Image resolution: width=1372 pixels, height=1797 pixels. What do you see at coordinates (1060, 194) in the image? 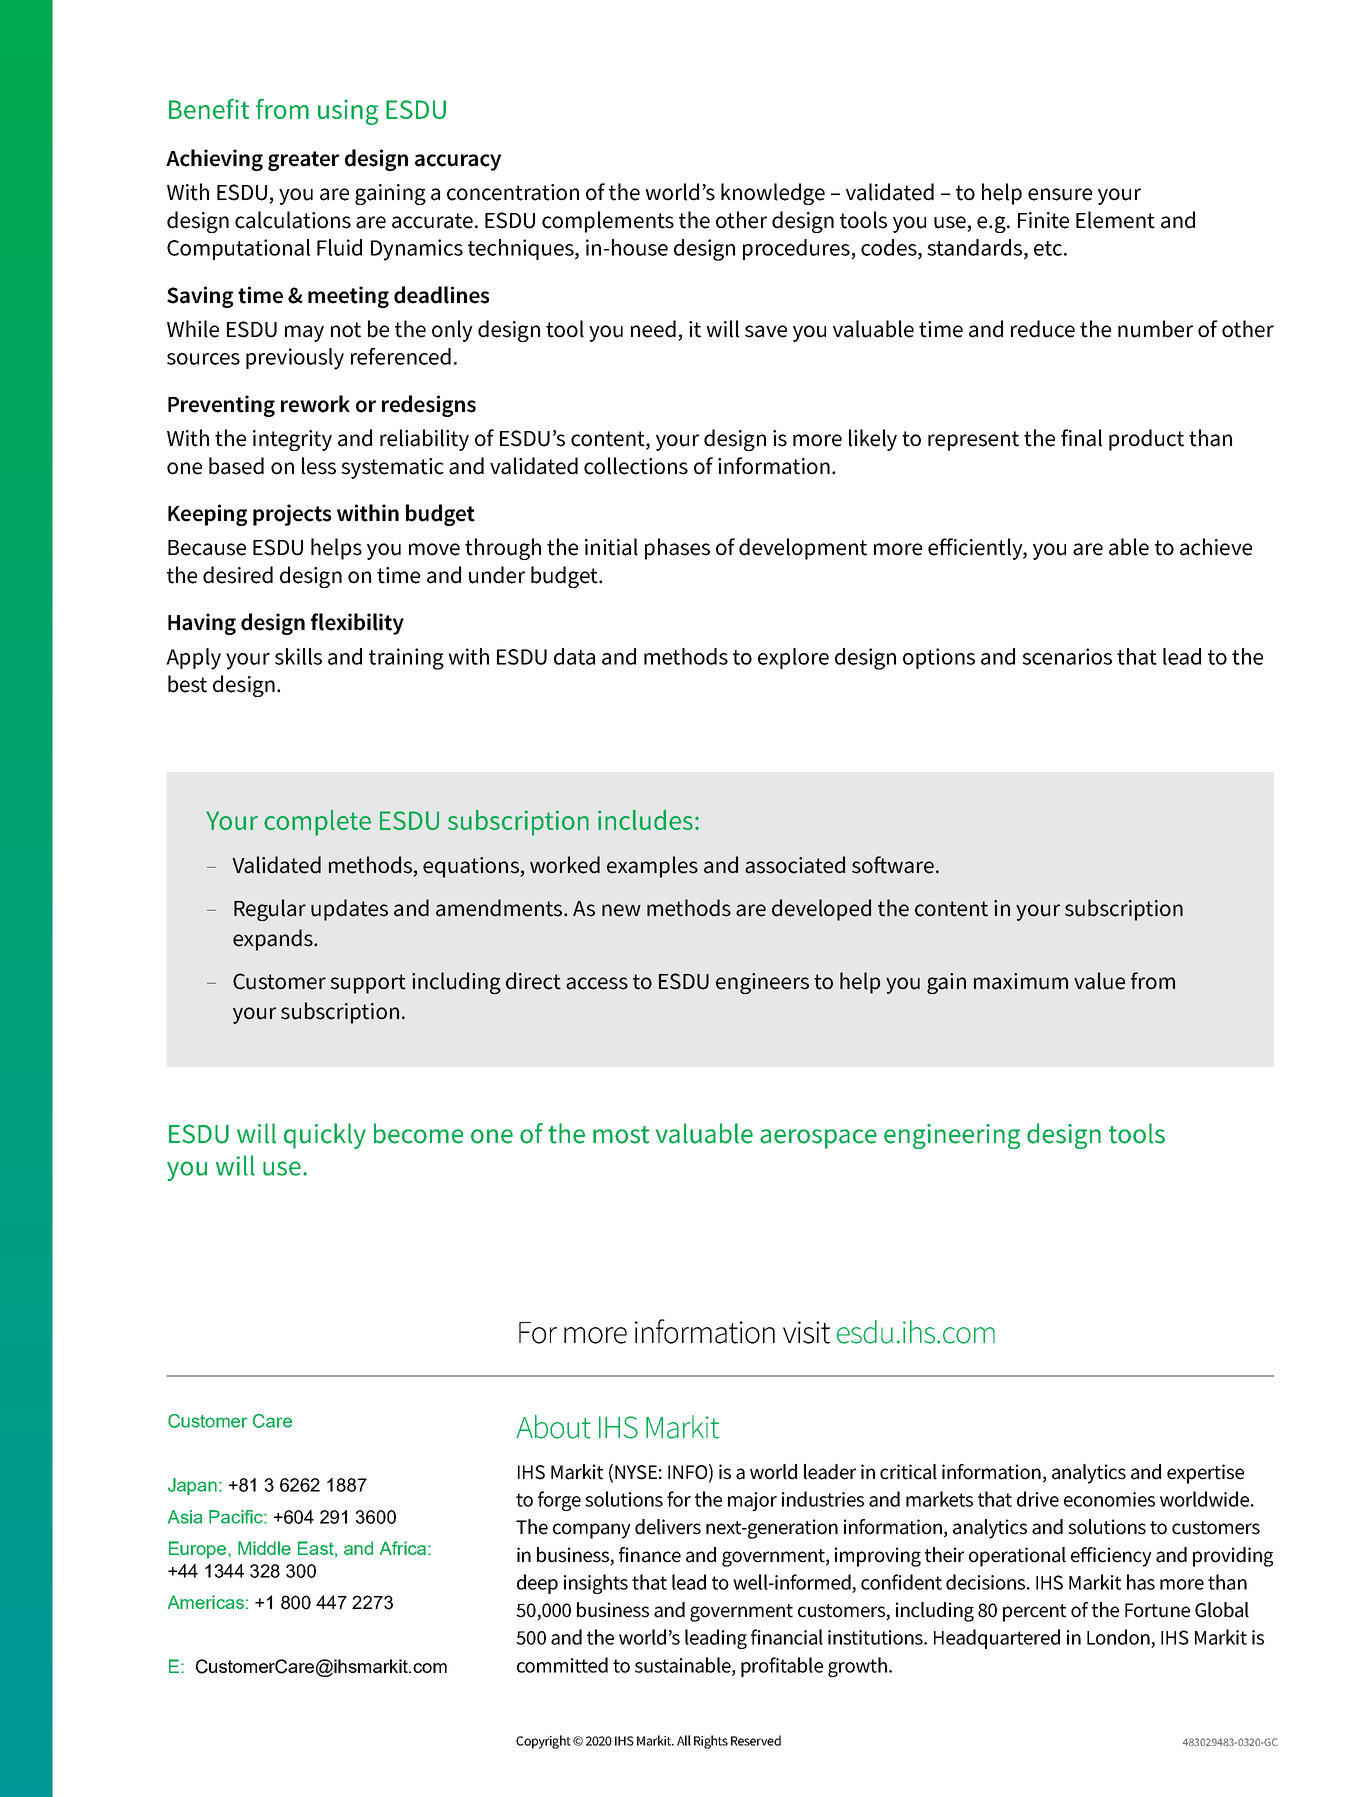
I see `ensure` at bounding box center [1060, 194].
